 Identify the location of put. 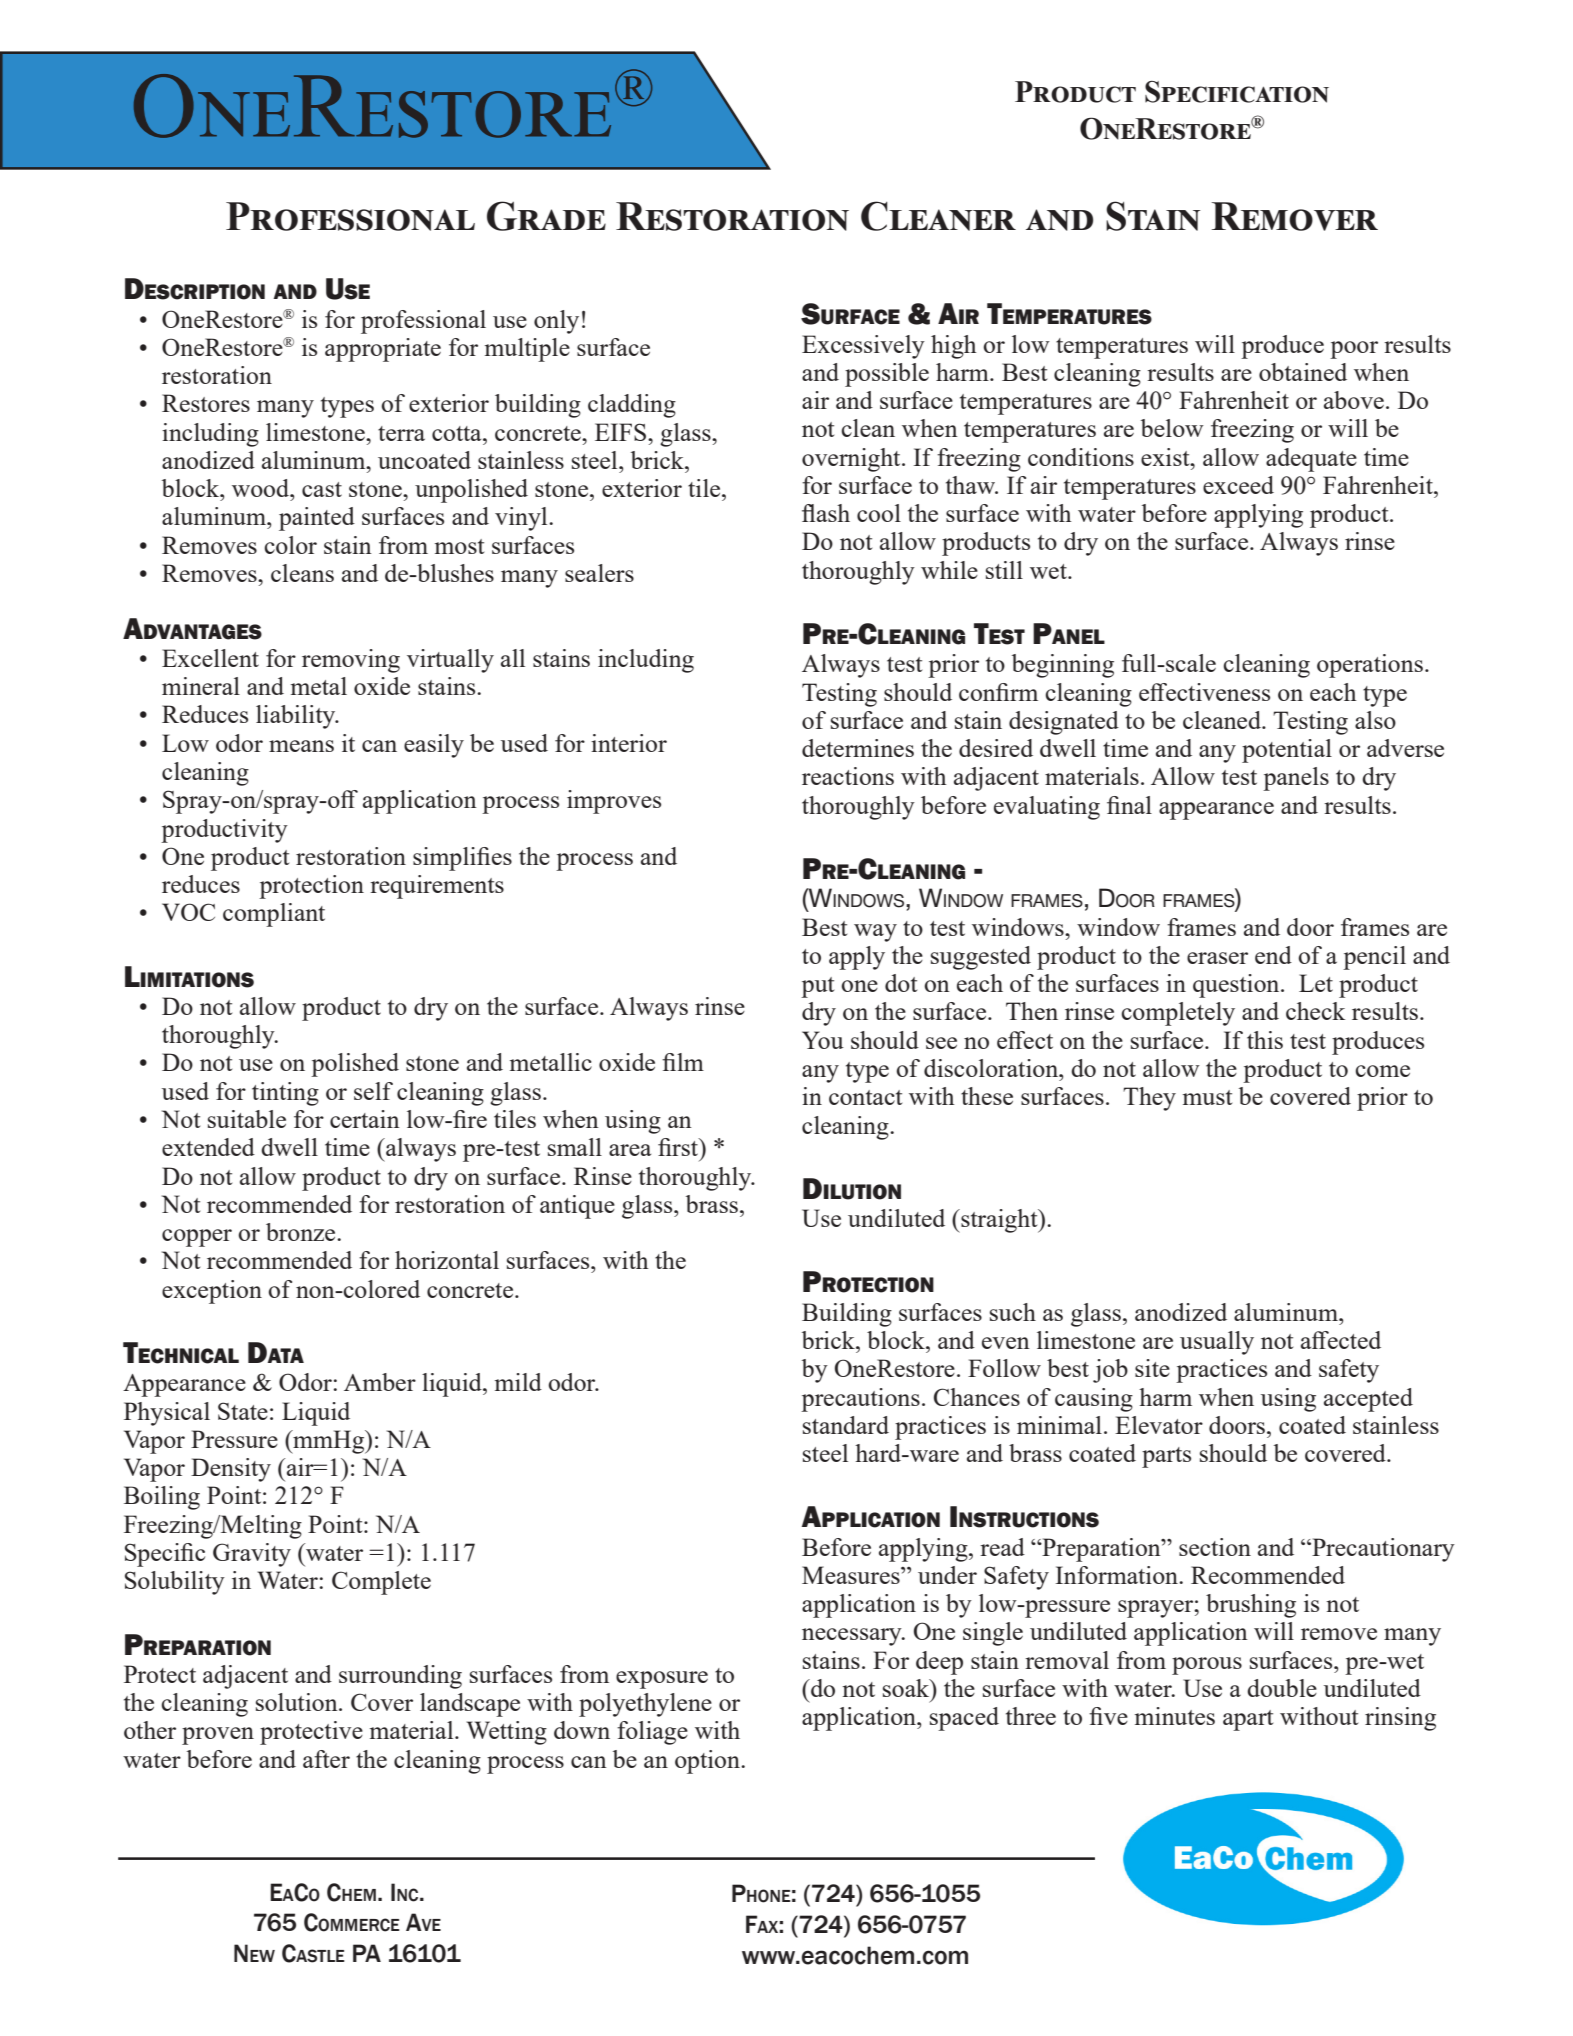
(817, 987).
